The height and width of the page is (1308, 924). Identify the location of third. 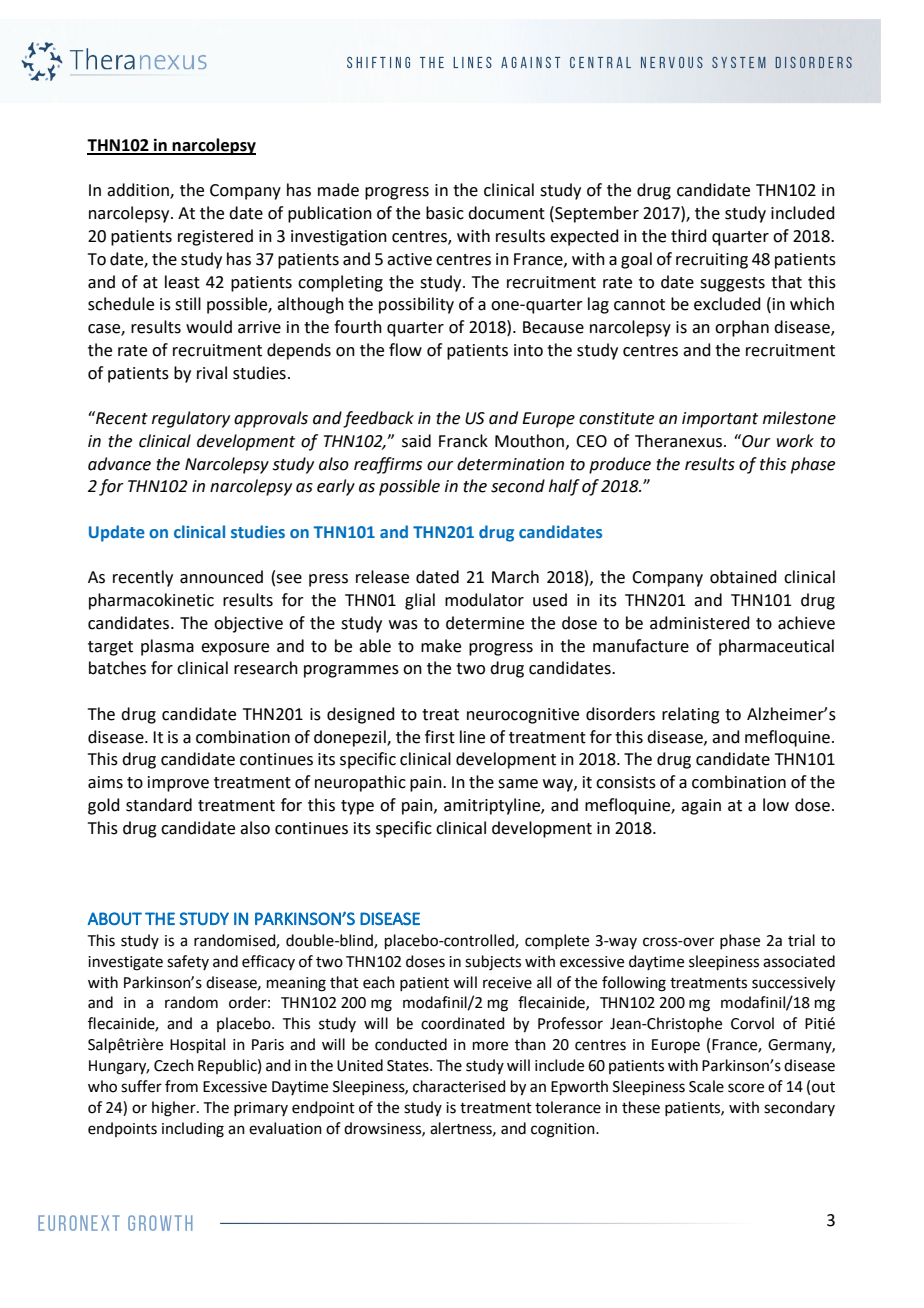
(689, 236).
